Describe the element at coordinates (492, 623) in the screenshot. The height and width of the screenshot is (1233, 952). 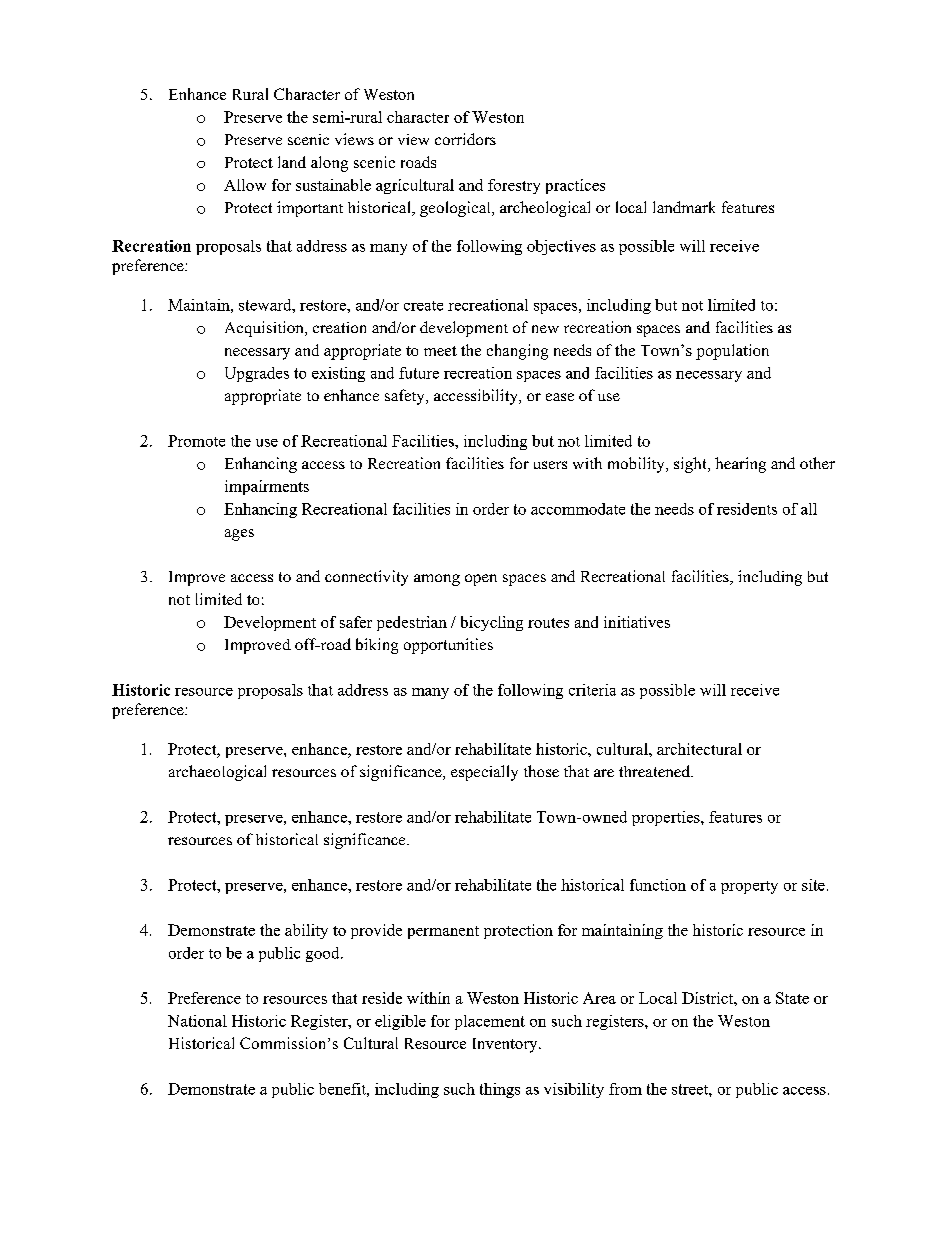
I see `bicycling` at that location.
